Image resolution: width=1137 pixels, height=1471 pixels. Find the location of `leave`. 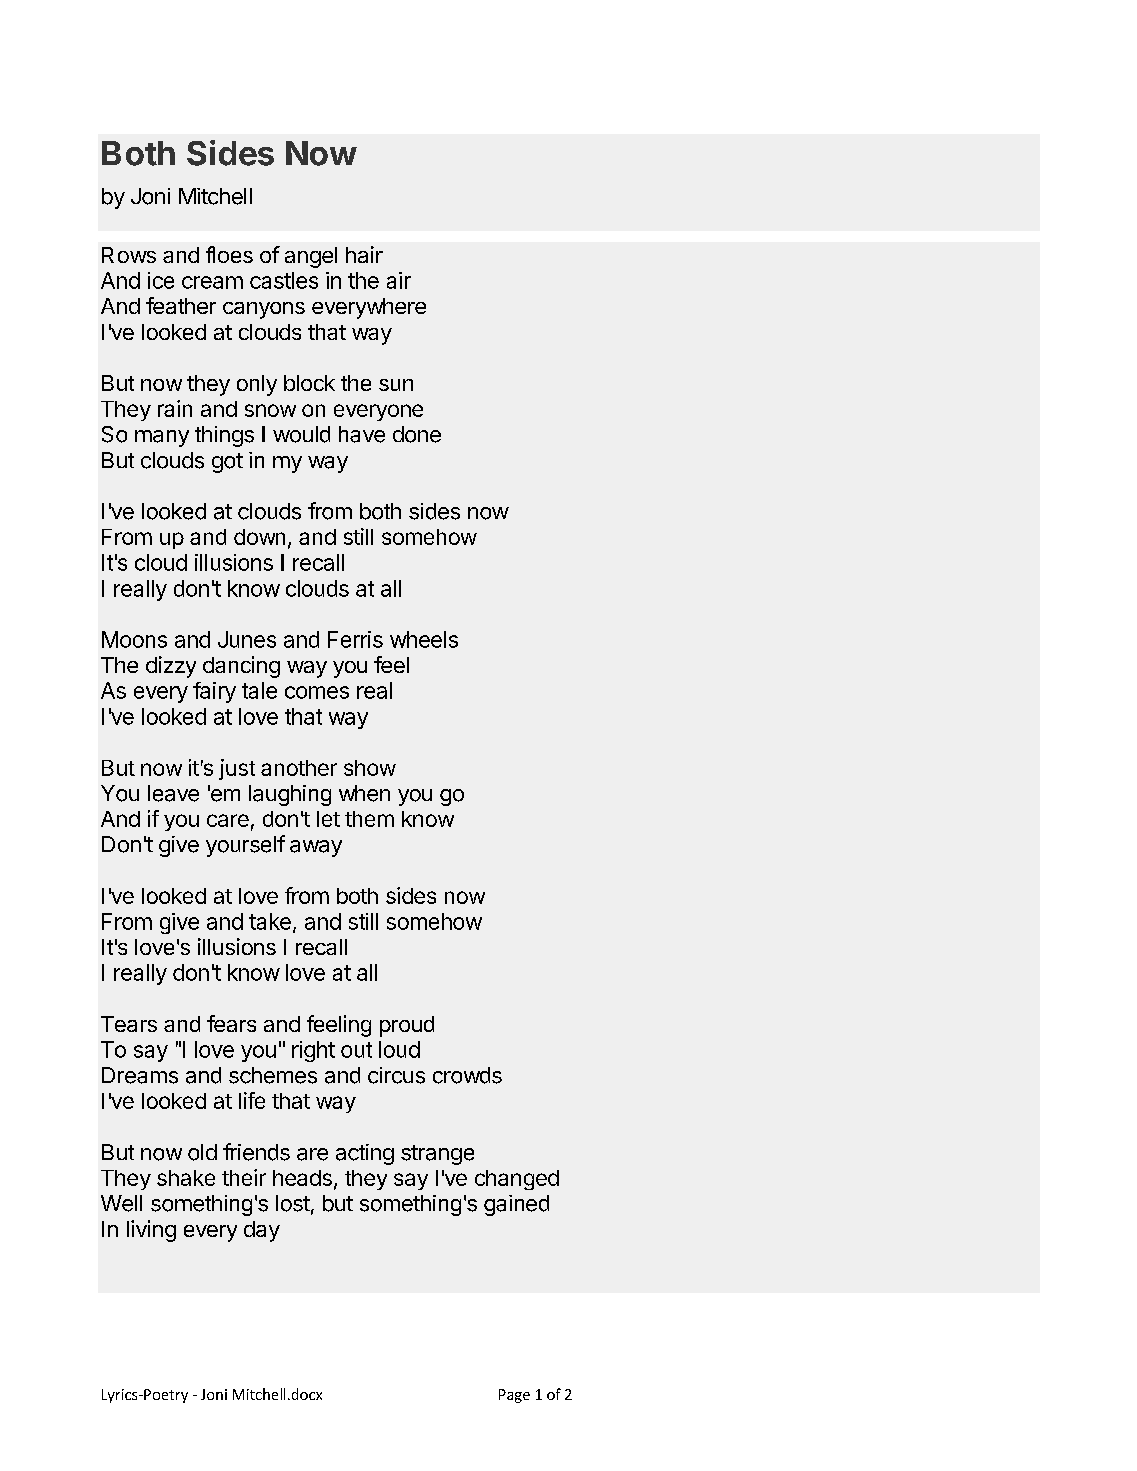

leave is located at coordinates (173, 793).
